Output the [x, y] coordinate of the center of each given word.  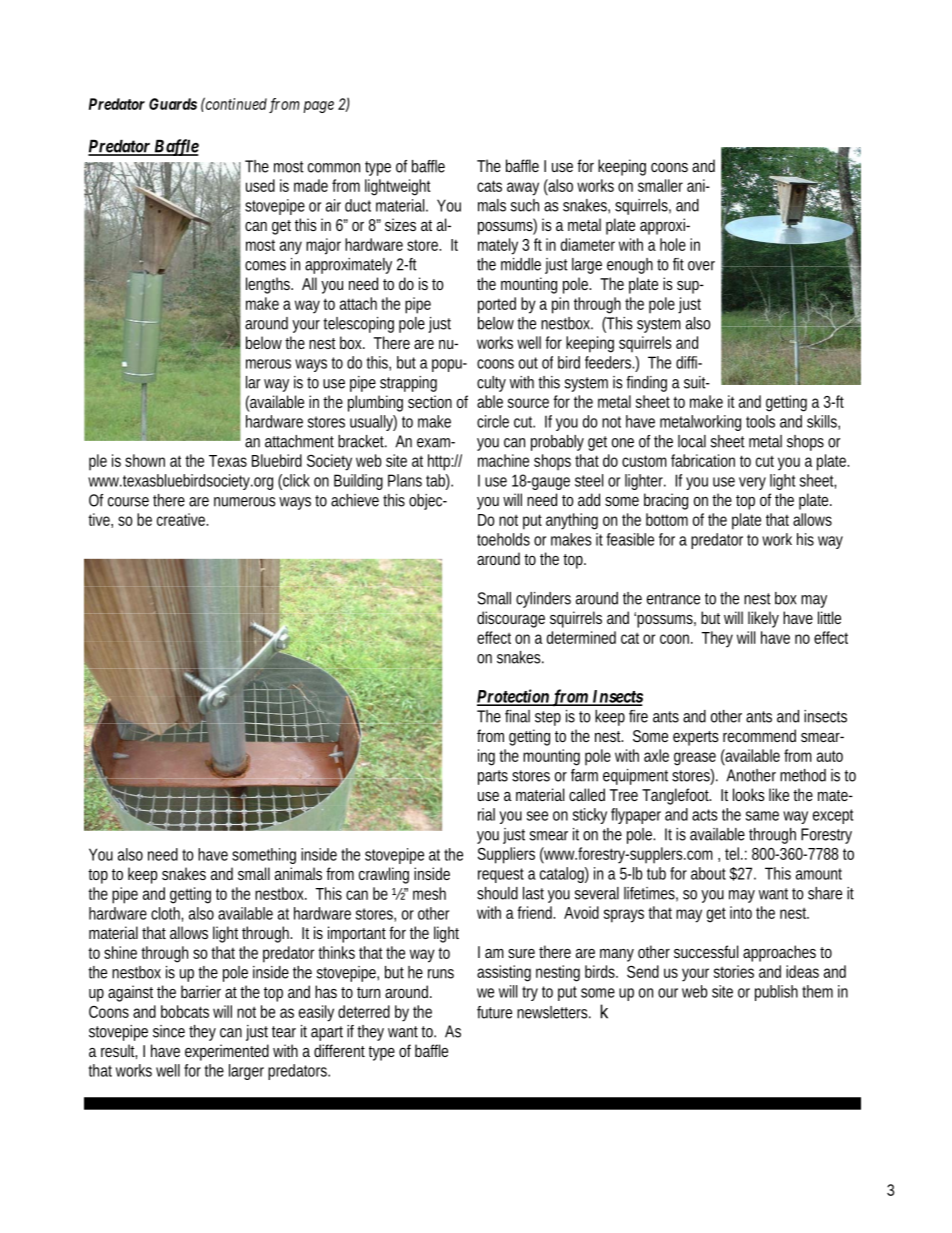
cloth [167, 914]
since [169, 1031]
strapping [408, 384]
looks [749, 794]
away [523, 189]
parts [493, 777]
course [128, 502]
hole [673, 244]
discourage [511, 619]
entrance [673, 599]
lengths [269, 285]
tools [760, 421]
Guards [173, 104]
